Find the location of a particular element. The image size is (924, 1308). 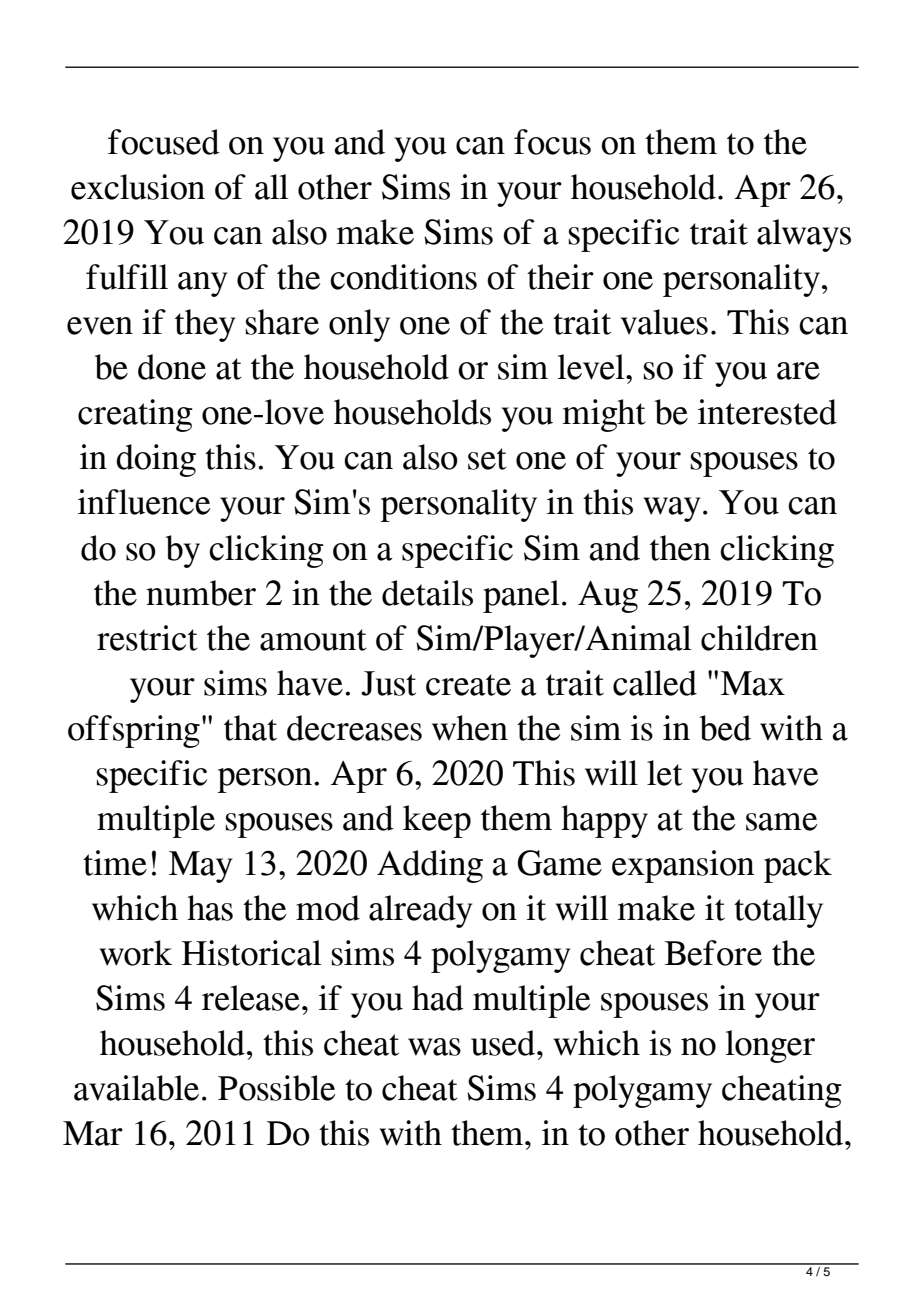

expansion is located at coordinates (683, 866).
